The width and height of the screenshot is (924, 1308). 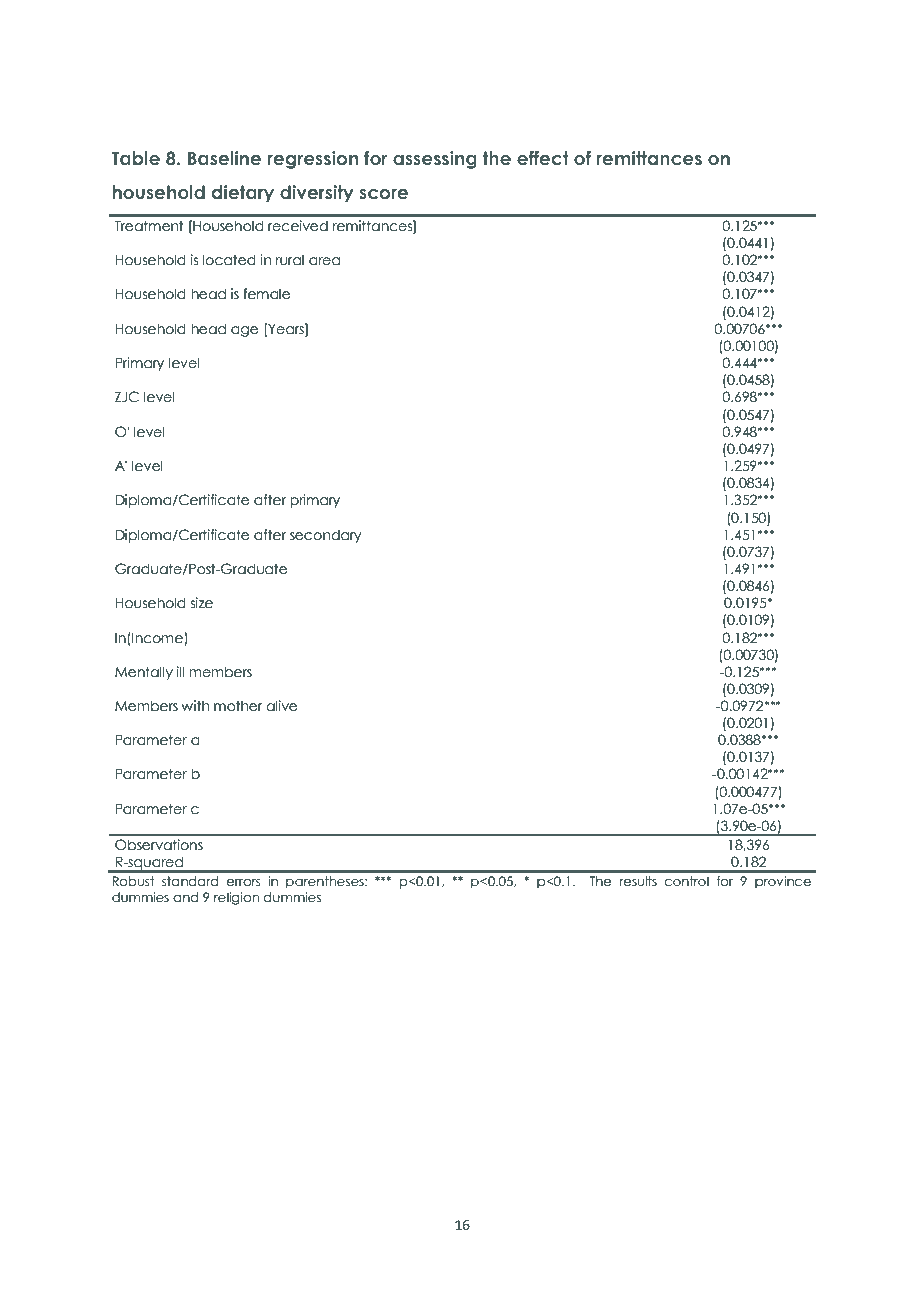 What do you see at coordinates (543, 158) in the screenshot?
I see `effect` at bounding box center [543, 158].
